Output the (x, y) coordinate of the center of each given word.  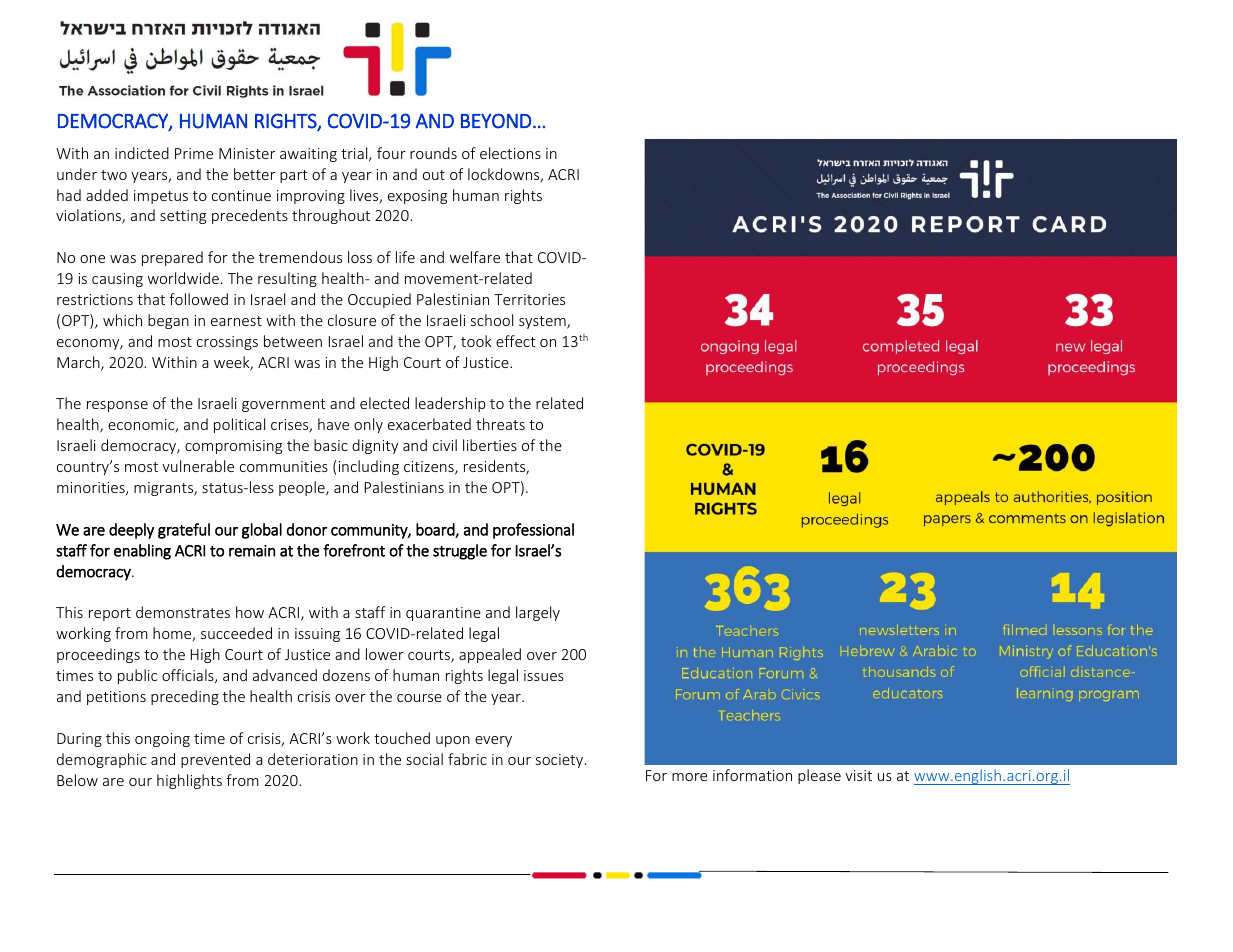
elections (510, 153)
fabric (467, 759)
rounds (433, 153)
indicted (142, 153)
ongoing (162, 740)
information (752, 775)
